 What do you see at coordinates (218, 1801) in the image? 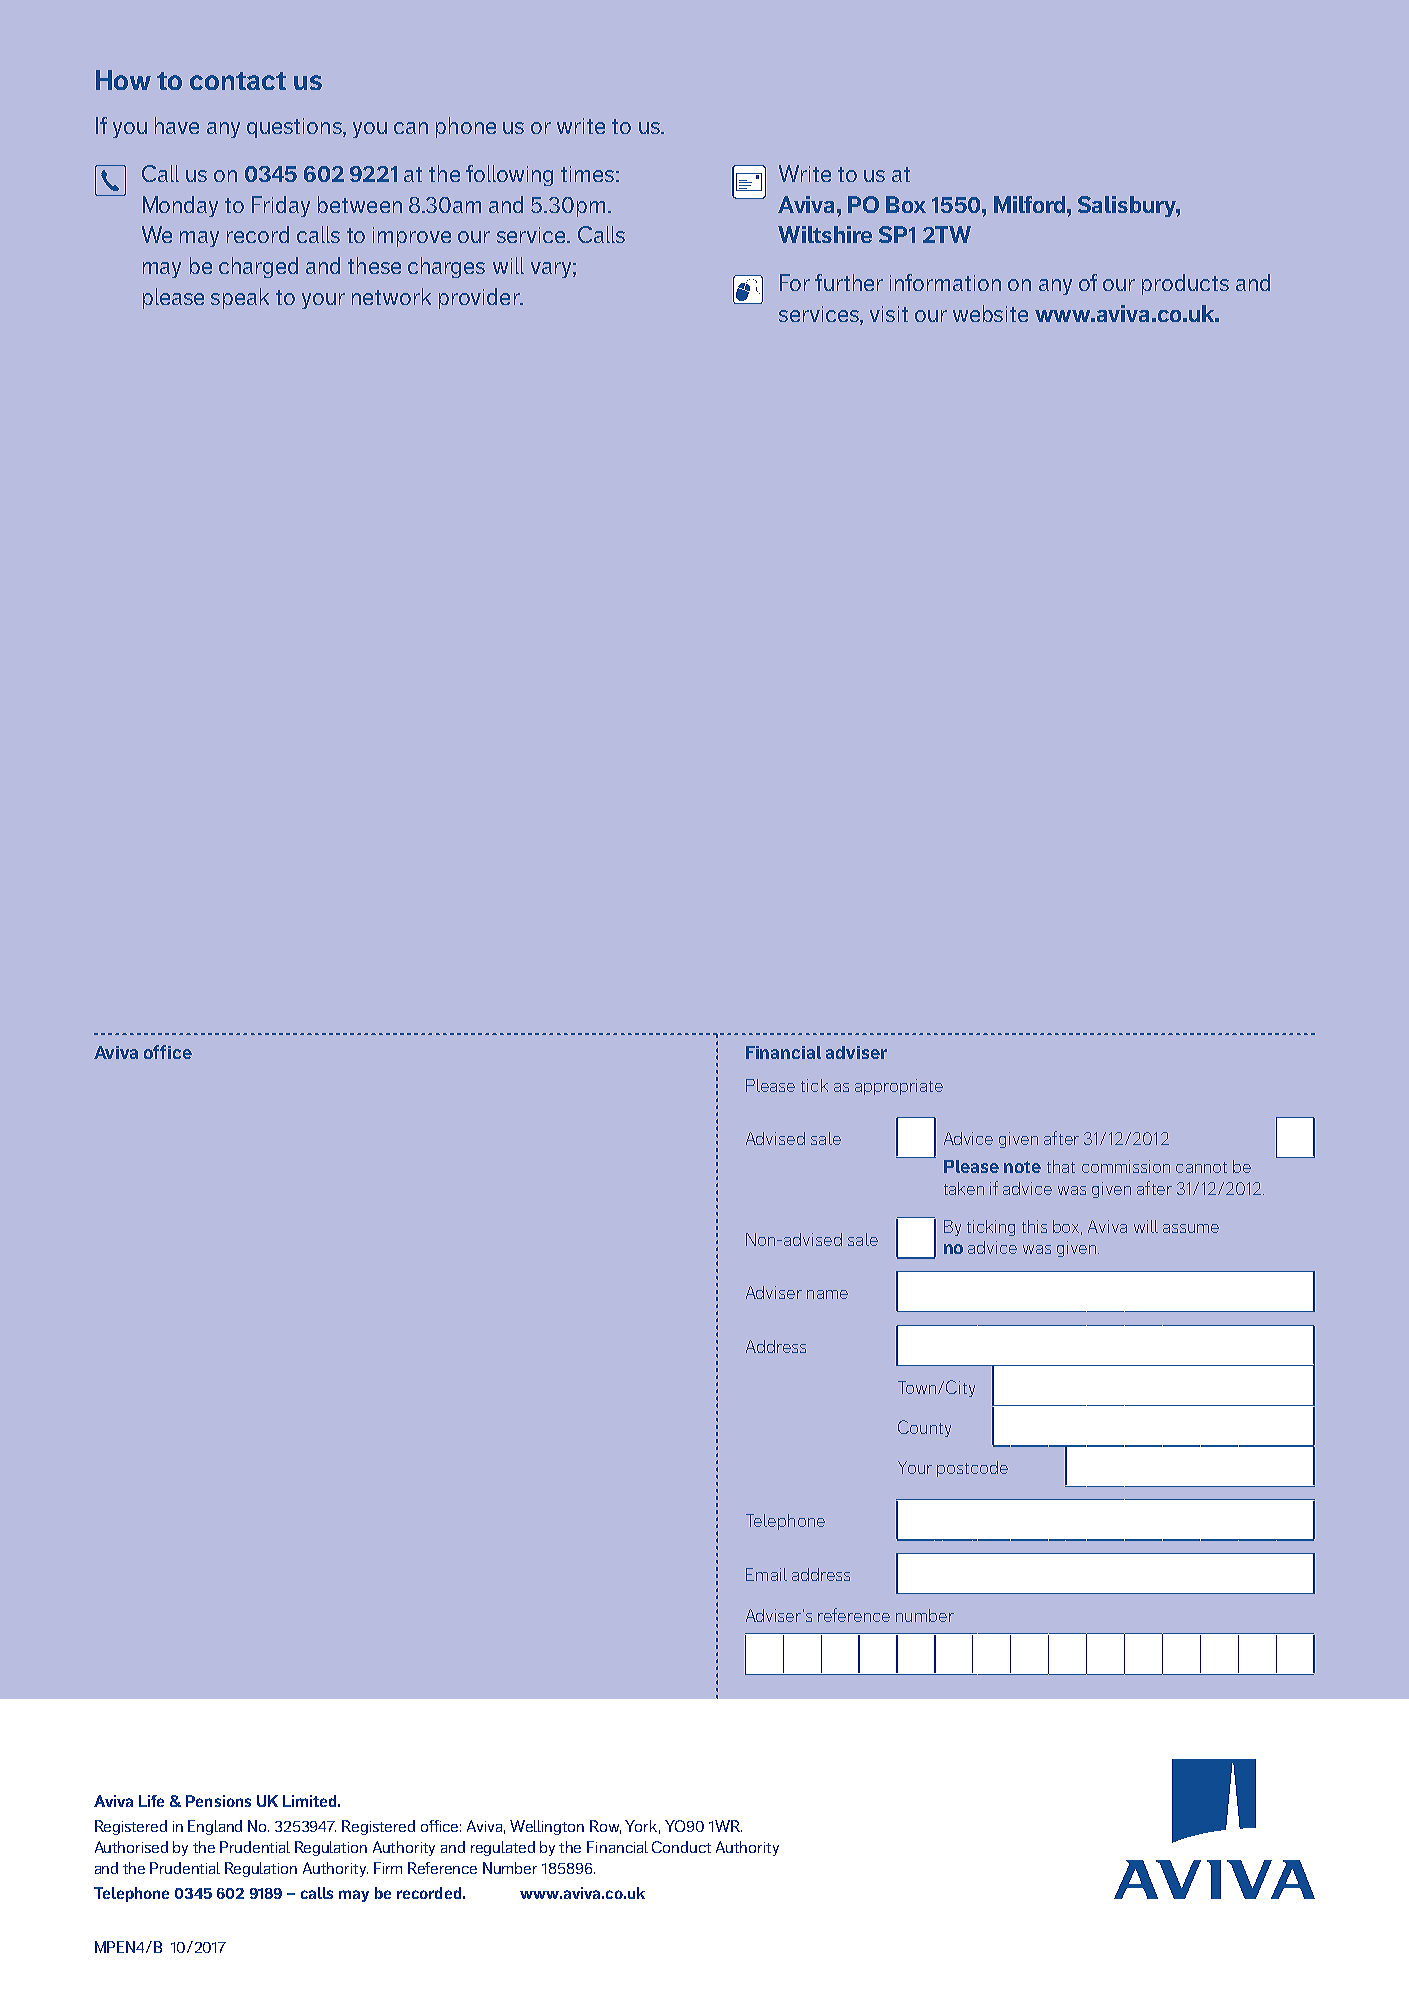
I see `Pensions` at bounding box center [218, 1801].
